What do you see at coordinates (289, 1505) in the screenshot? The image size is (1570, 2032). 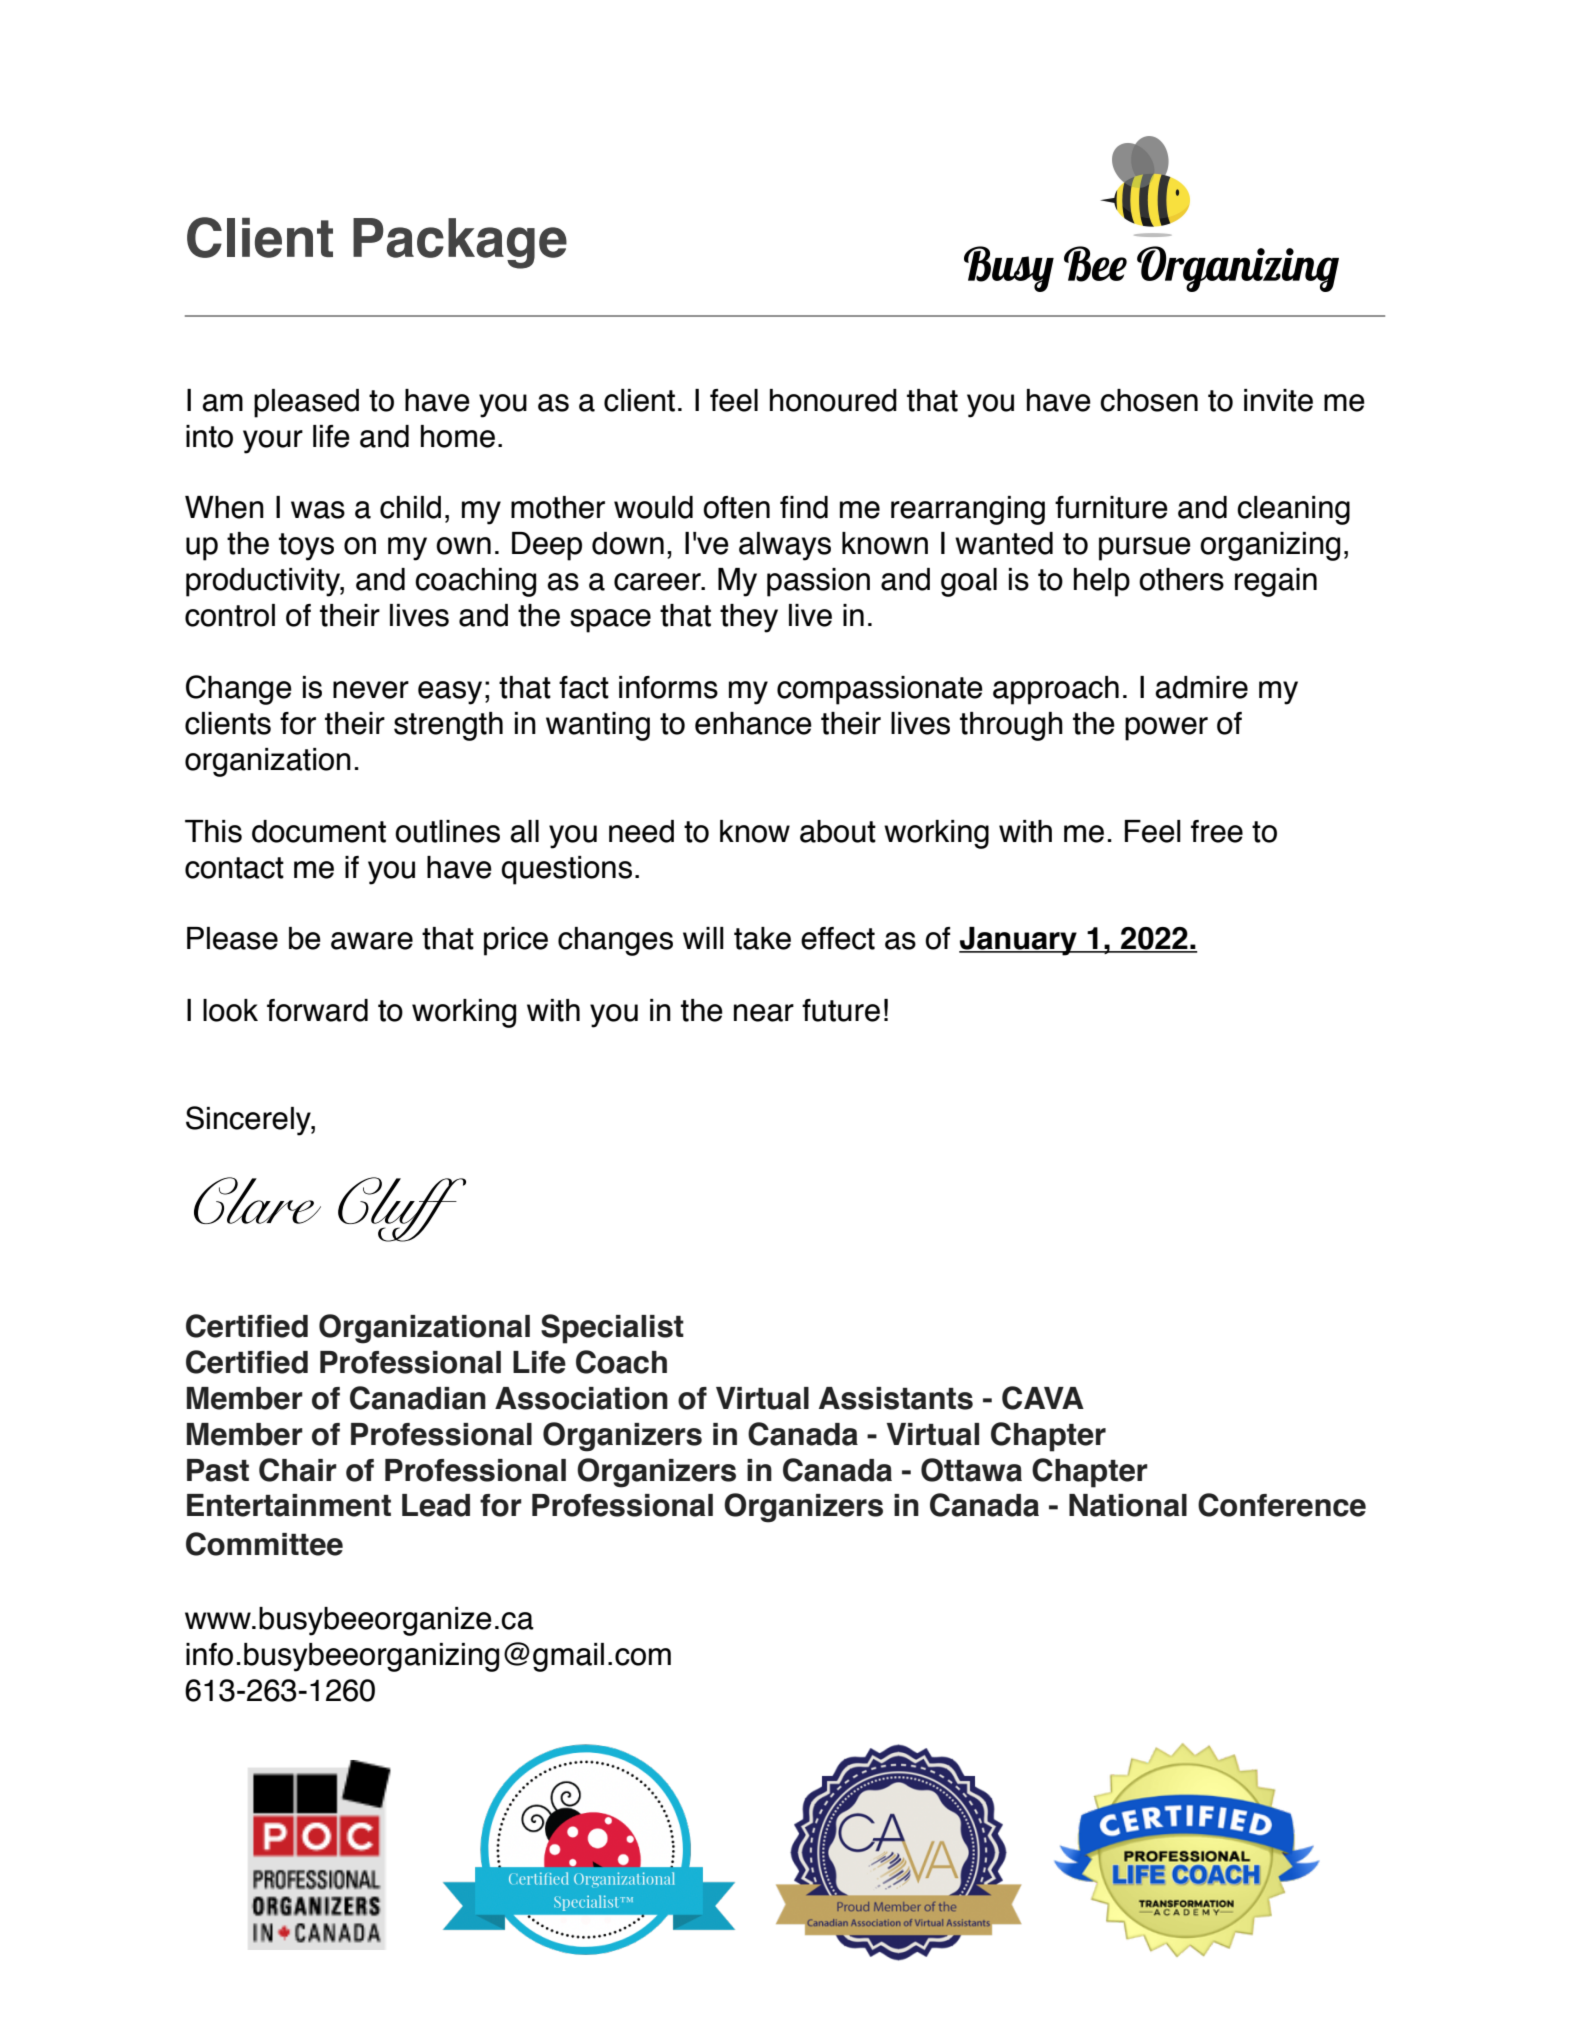 I see `Entertainment` at bounding box center [289, 1505].
